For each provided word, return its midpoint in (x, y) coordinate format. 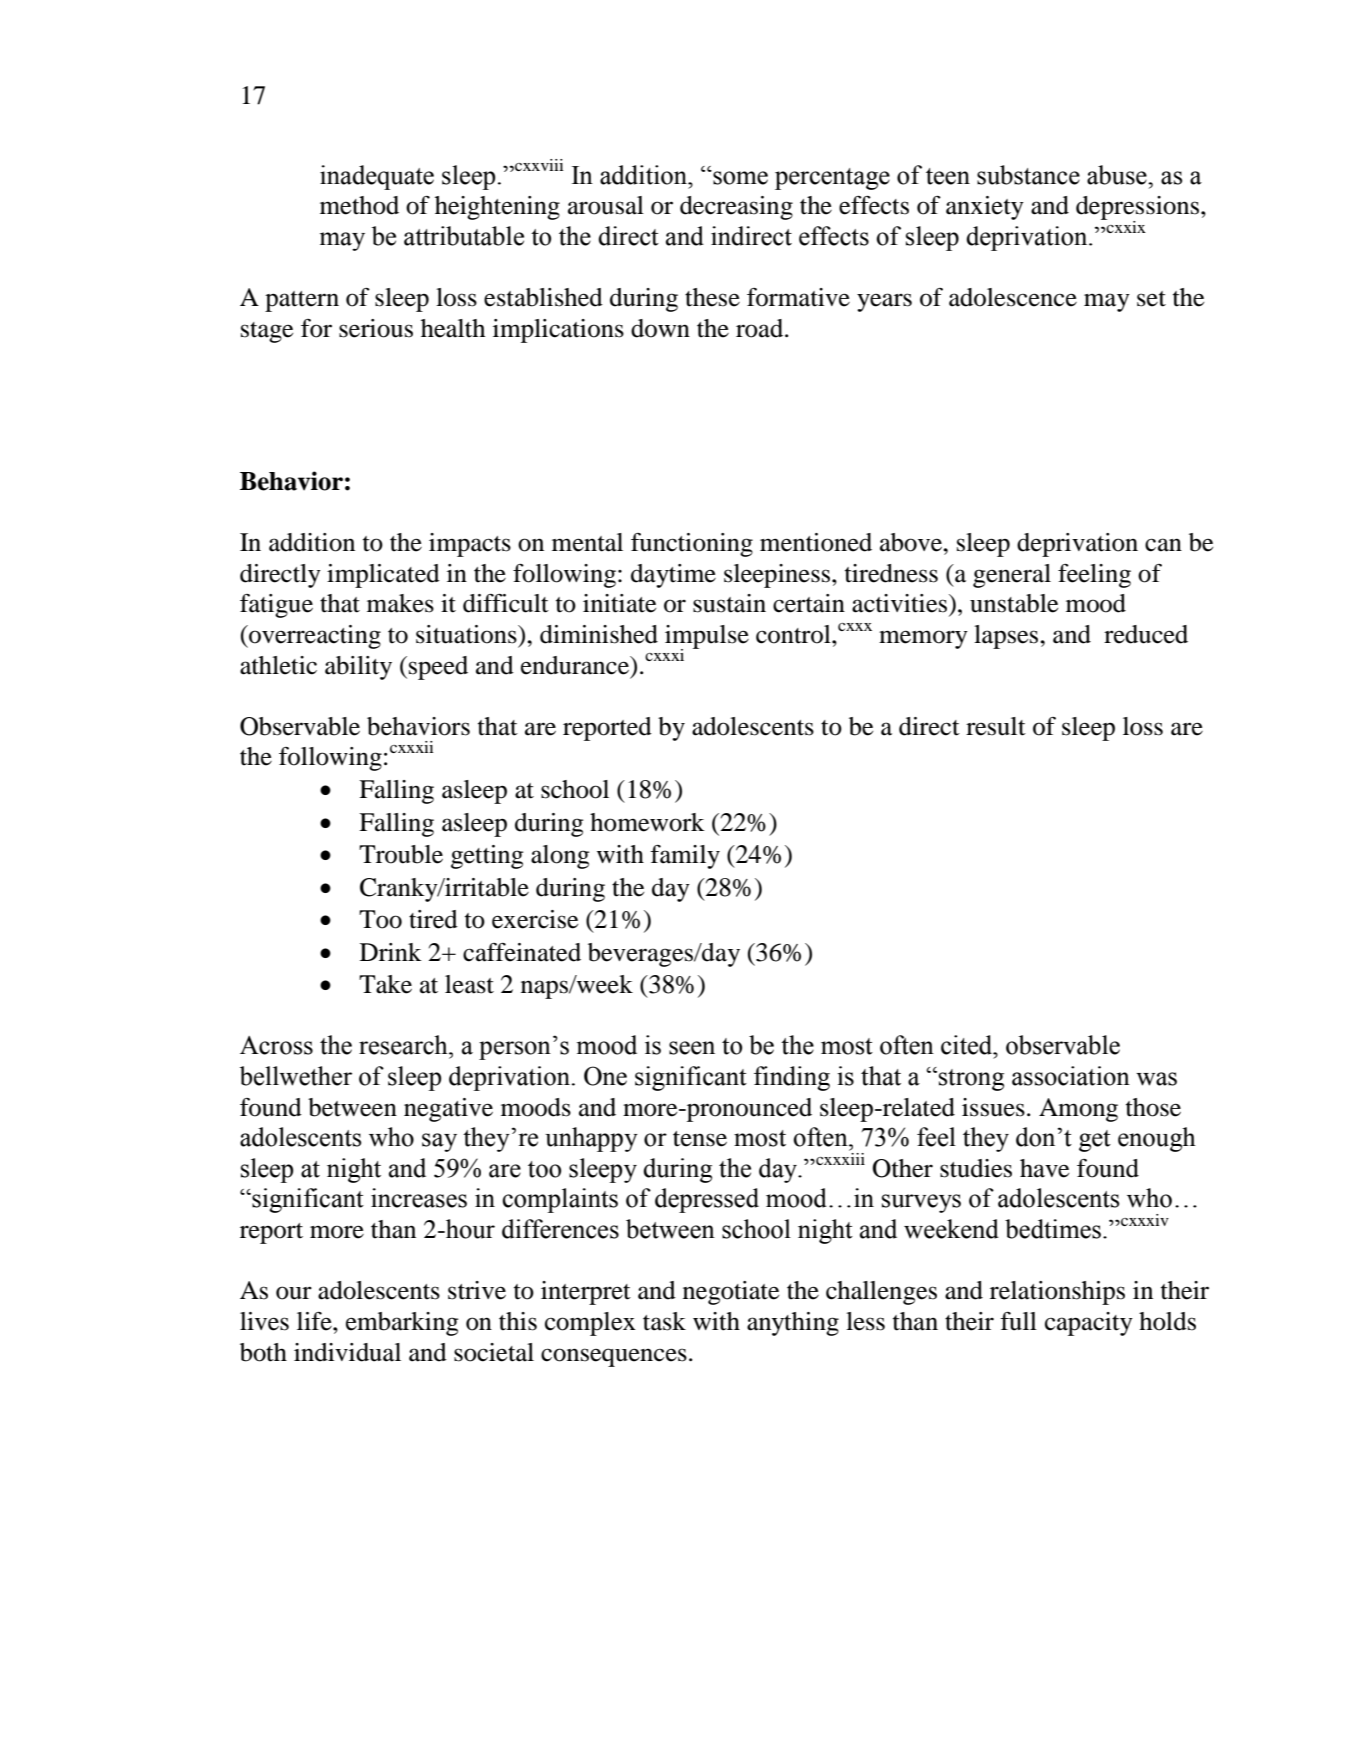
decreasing (736, 208)
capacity (1089, 1324)
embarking (402, 1324)
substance (1028, 175)
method (359, 205)
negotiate (731, 1293)
